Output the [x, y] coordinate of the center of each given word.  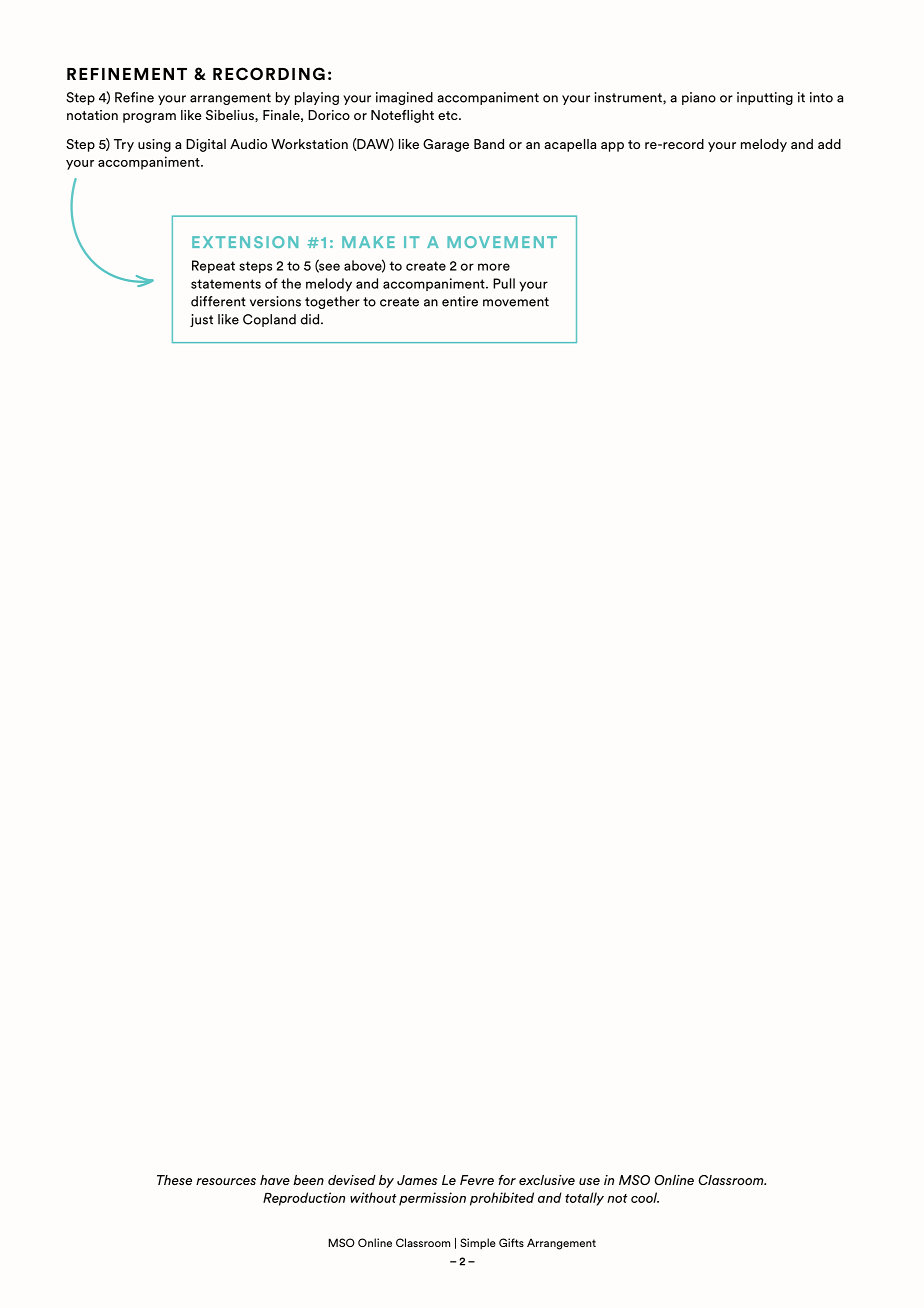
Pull [504, 283]
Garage [446, 145]
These [174, 1180]
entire [460, 301]
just [201, 320]
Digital [206, 145]
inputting [765, 98]
